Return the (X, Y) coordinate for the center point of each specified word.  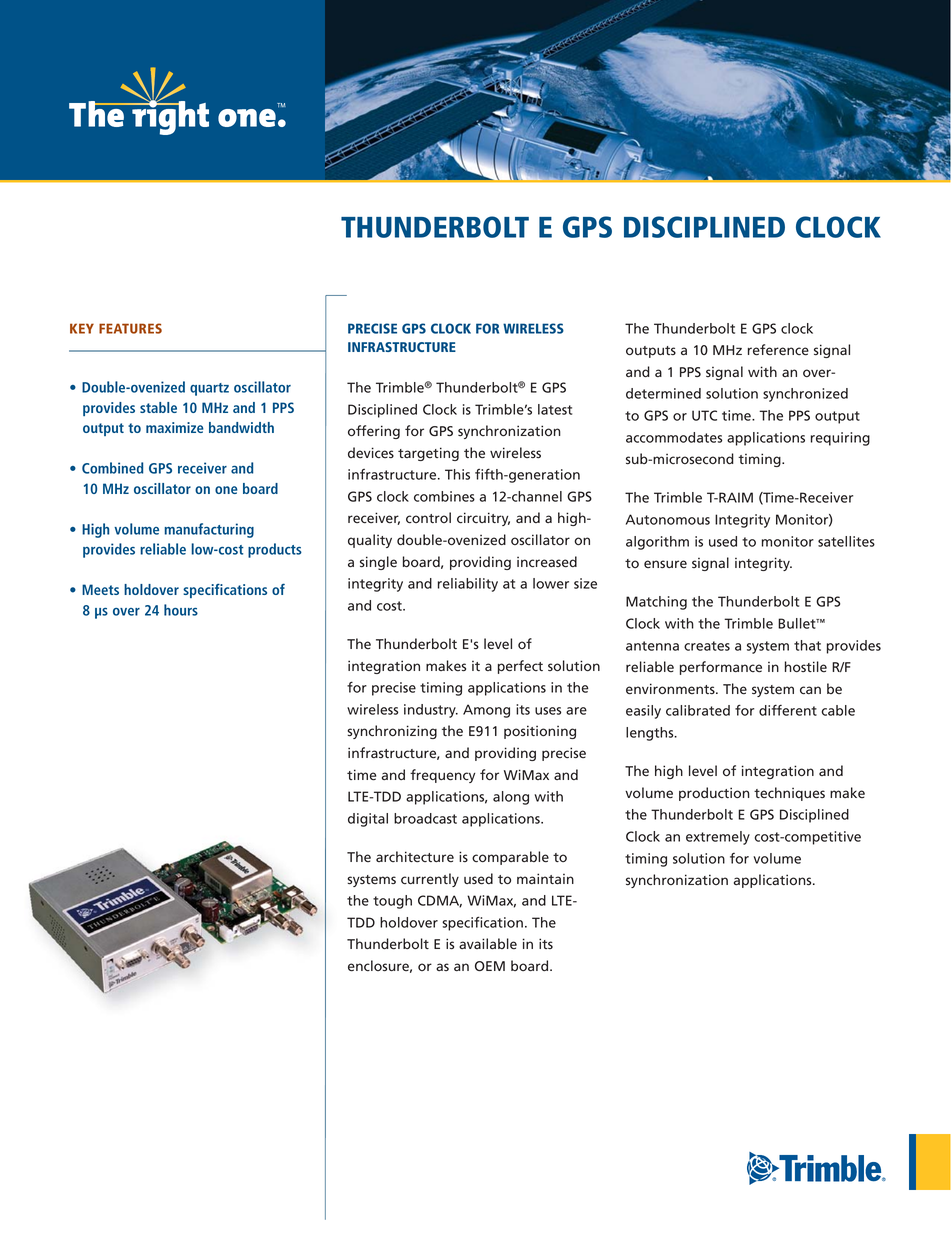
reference (778, 350)
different (788, 710)
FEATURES (130, 328)
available (488, 943)
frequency (442, 776)
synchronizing (392, 732)
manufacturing (209, 530)
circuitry (483, 519)
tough (392, 902)
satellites (846, 541)
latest (555, 409)
